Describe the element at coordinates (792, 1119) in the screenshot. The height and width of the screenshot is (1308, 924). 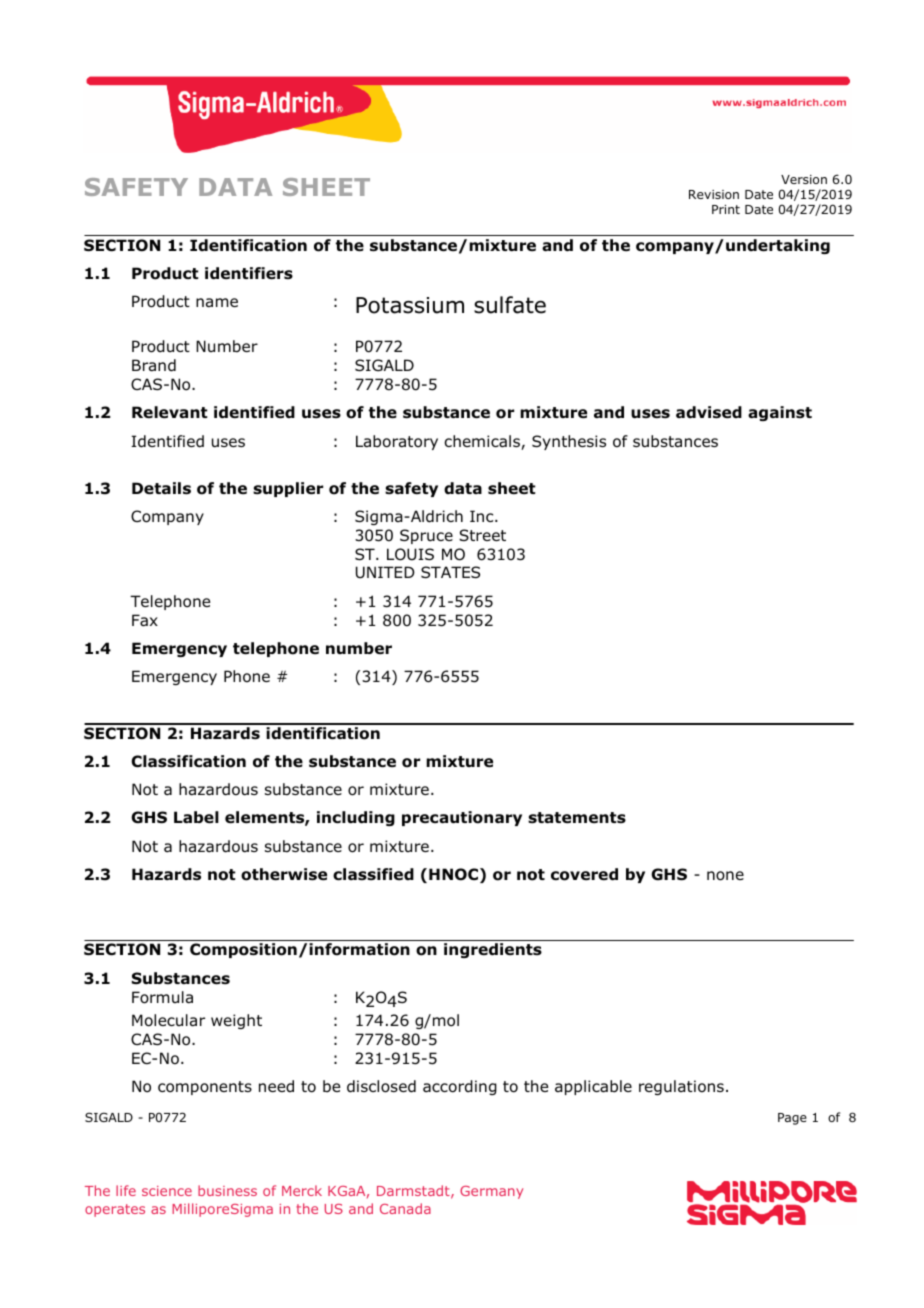
I see `Page` at that location.
